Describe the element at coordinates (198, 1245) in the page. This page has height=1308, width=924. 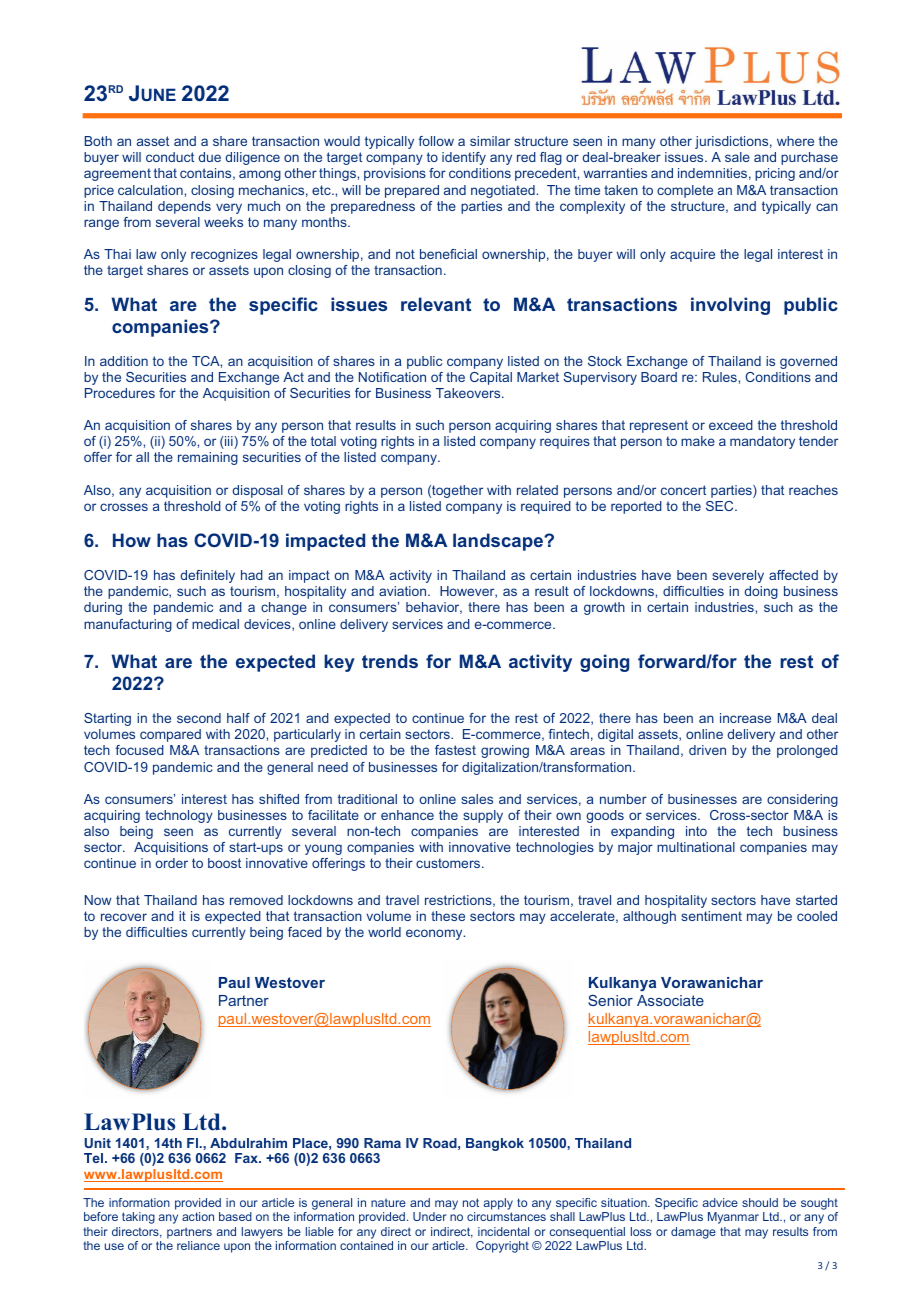
I see `reliance` at that location.
